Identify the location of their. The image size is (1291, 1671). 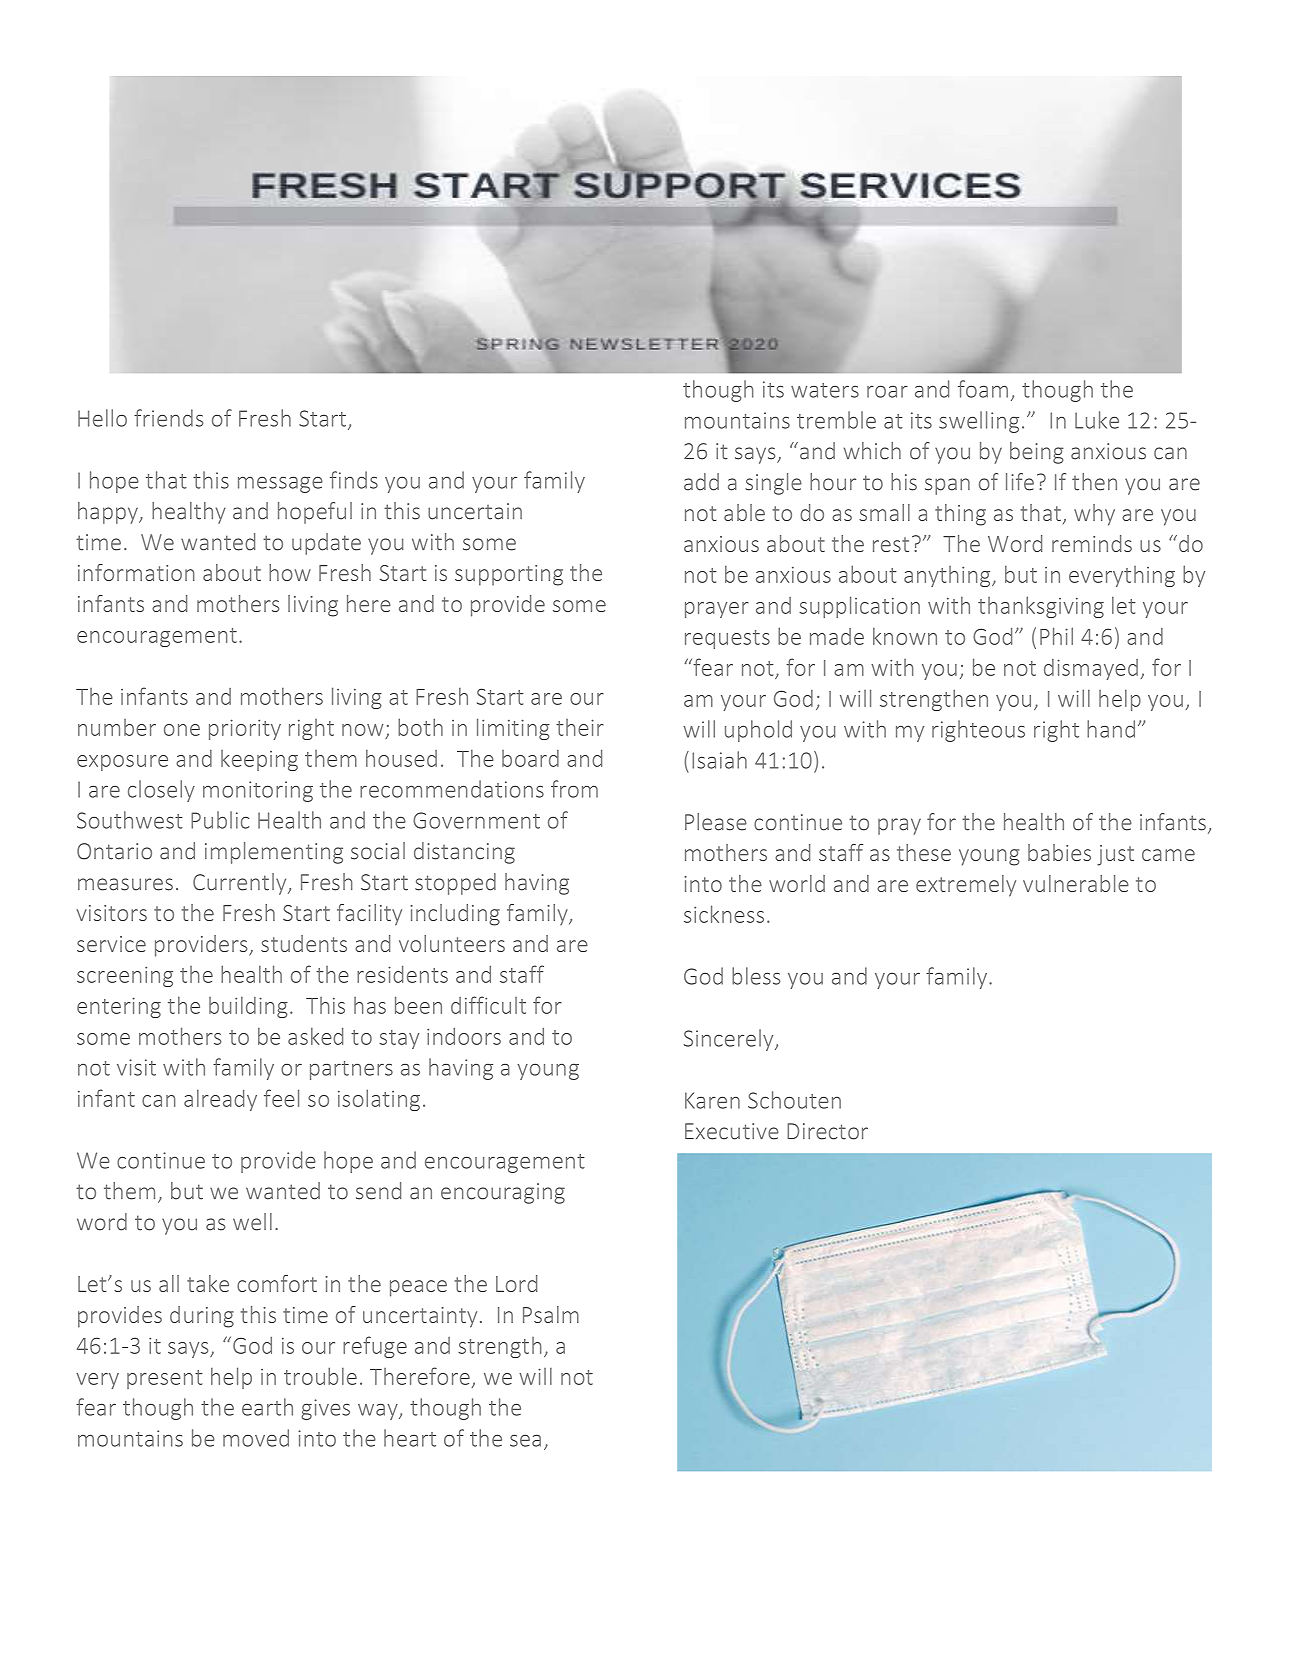
(580, 727).
